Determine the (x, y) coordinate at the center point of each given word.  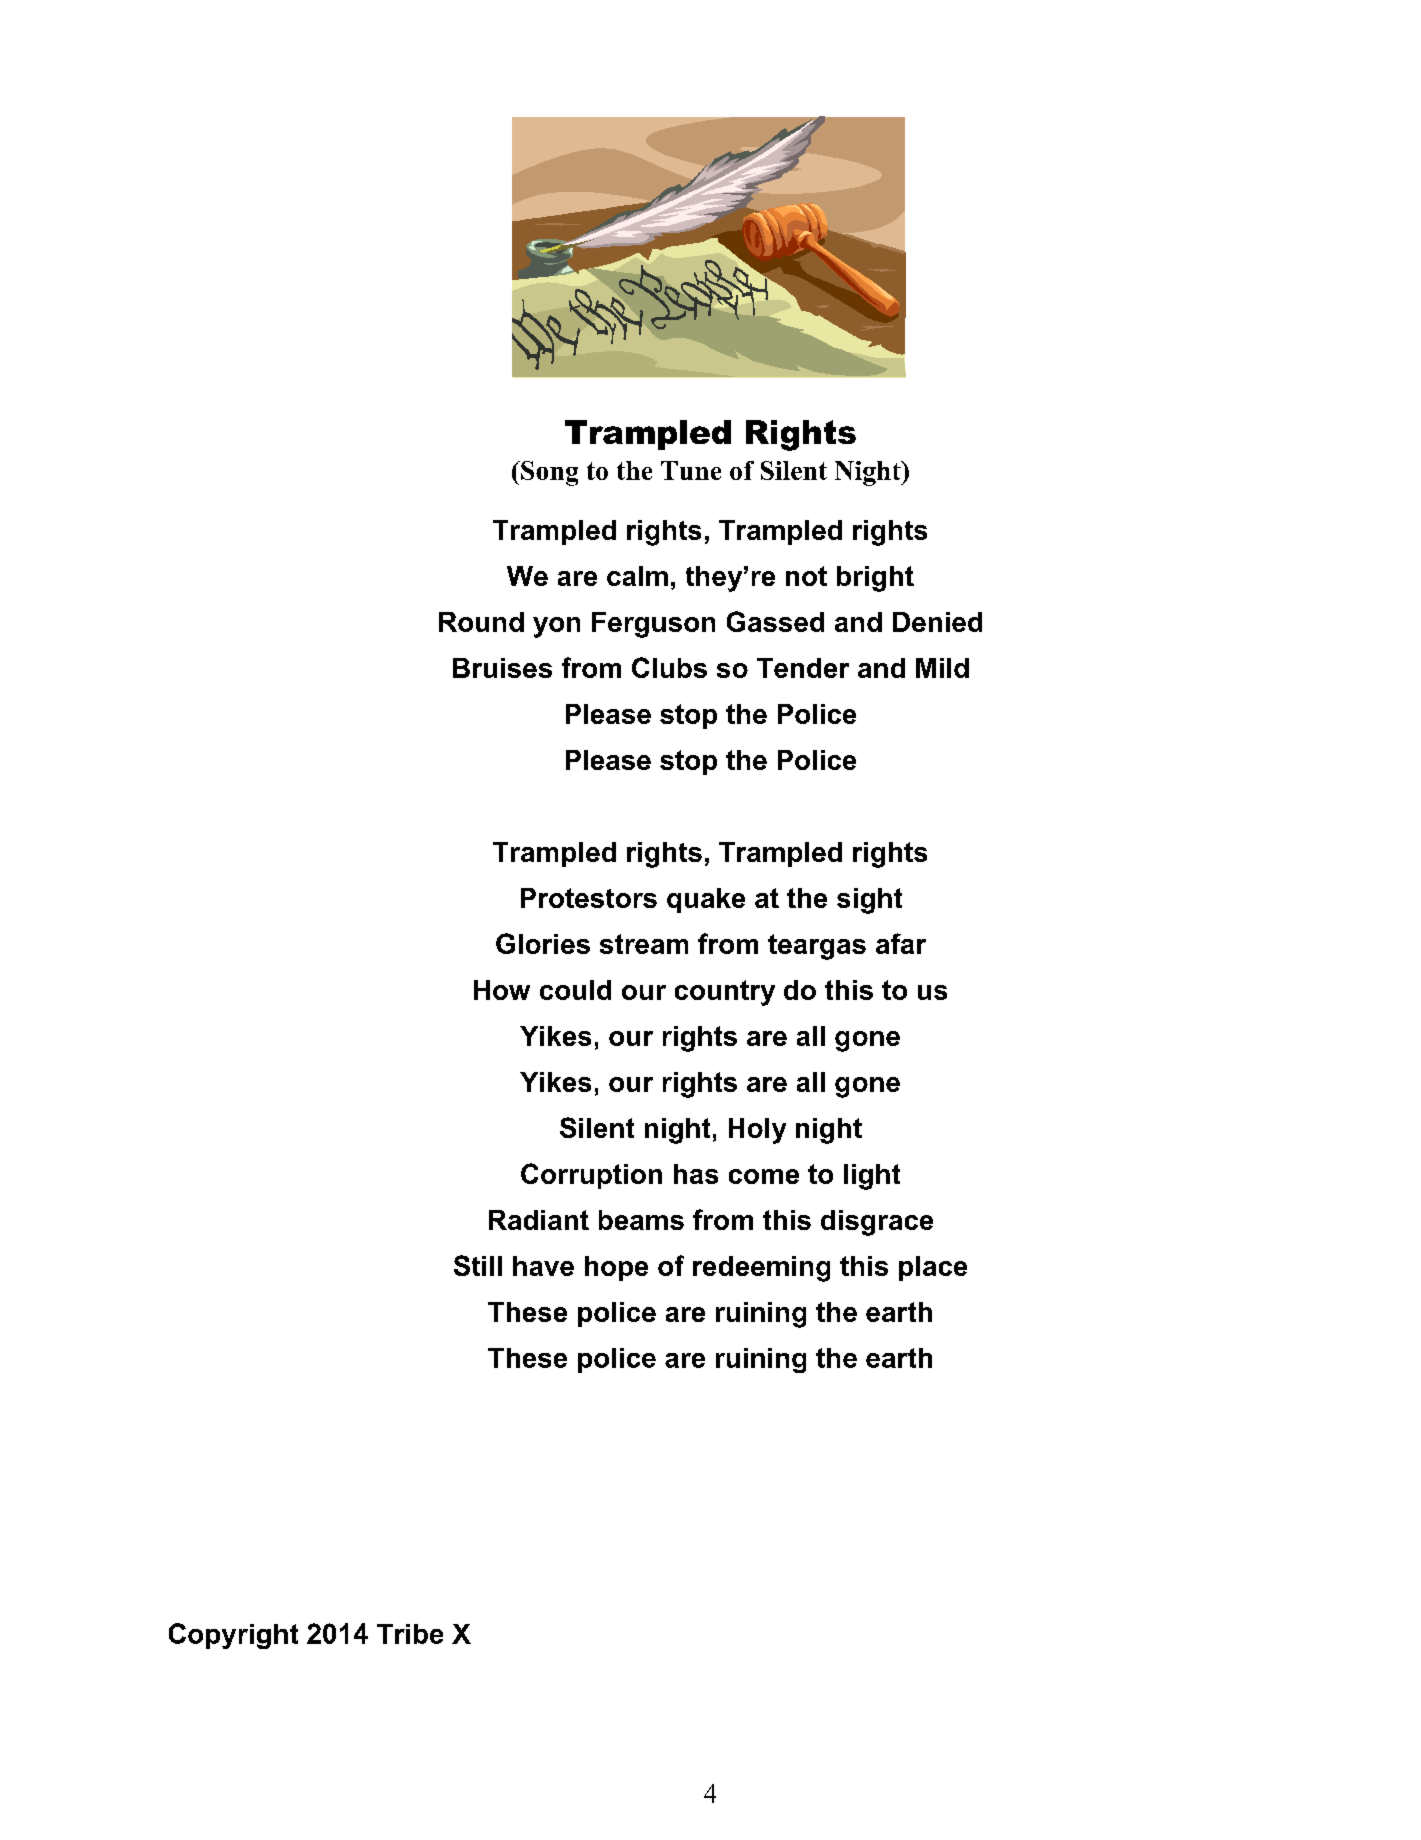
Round (481, 622)
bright (875, 579)
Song (548, 473)
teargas (817, 947)
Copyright (233, 1636)
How (502, 990)
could (575, 990)
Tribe (410, 1634)
